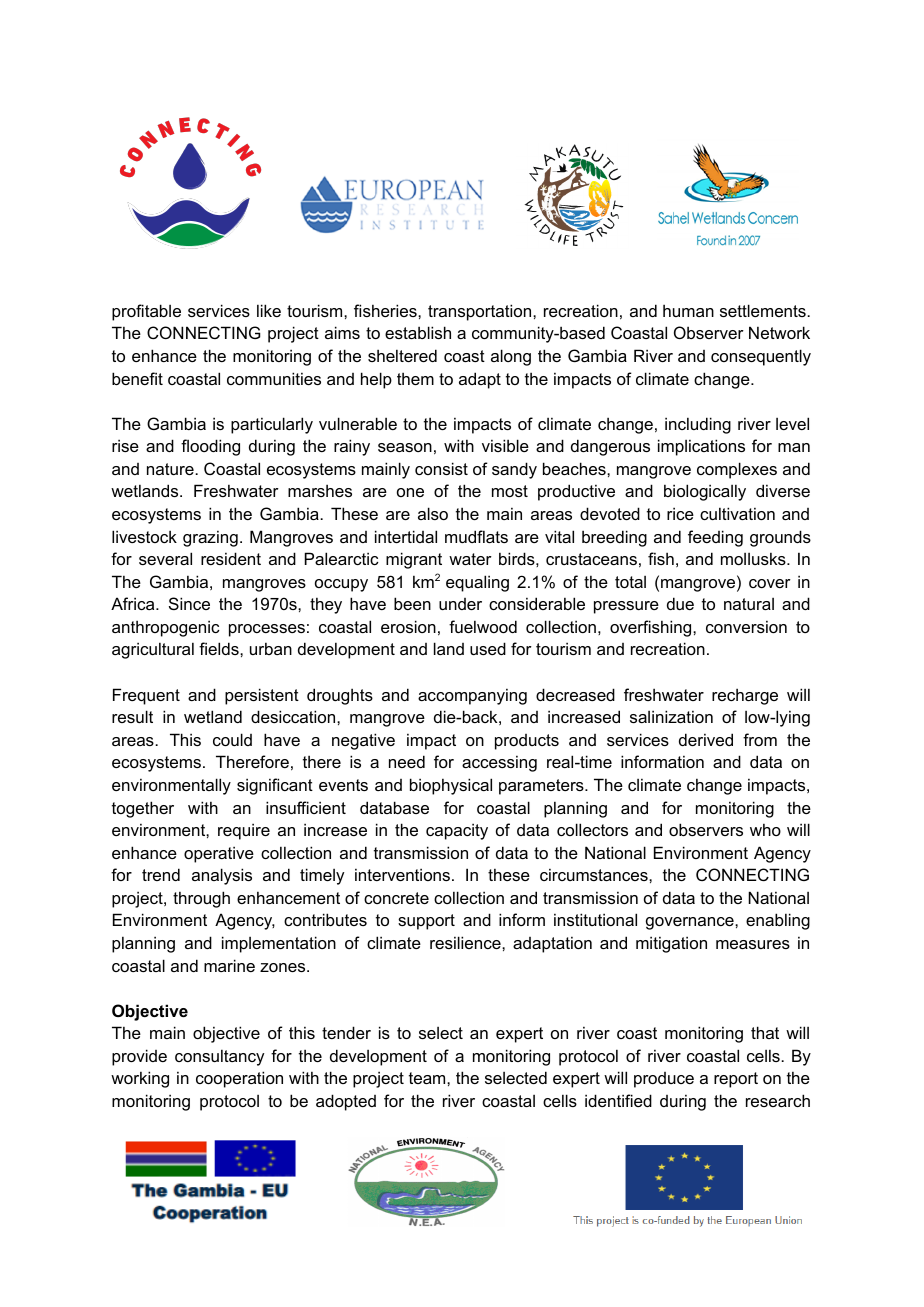  What do you see at coordinates (457, 831) in the screenshot?
I see `capacity` at bounding box center [457, 831].
